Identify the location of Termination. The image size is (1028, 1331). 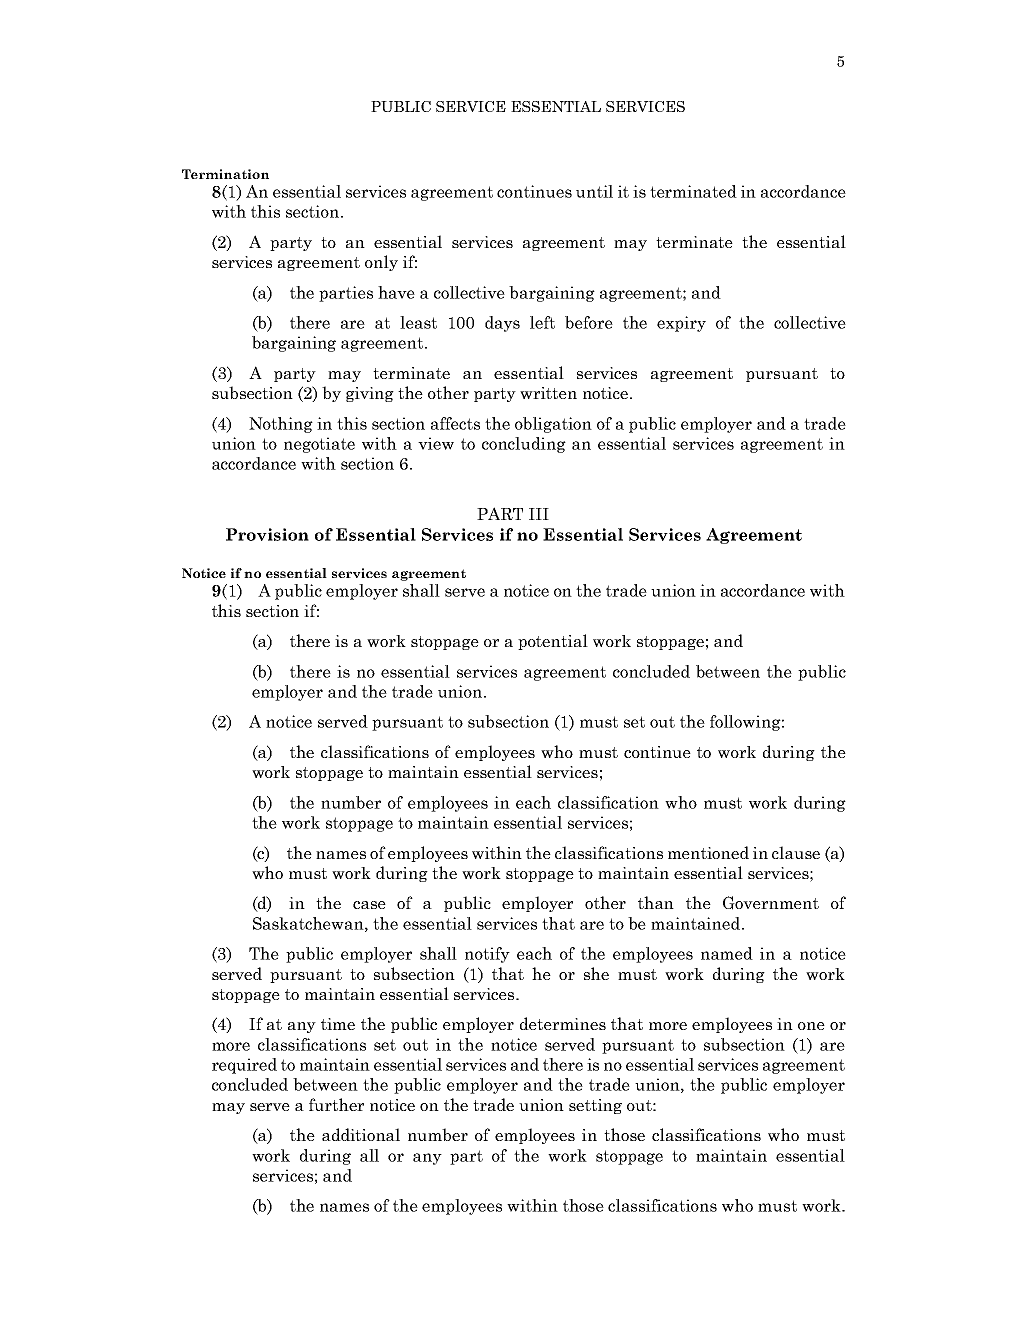
(225, 174).
